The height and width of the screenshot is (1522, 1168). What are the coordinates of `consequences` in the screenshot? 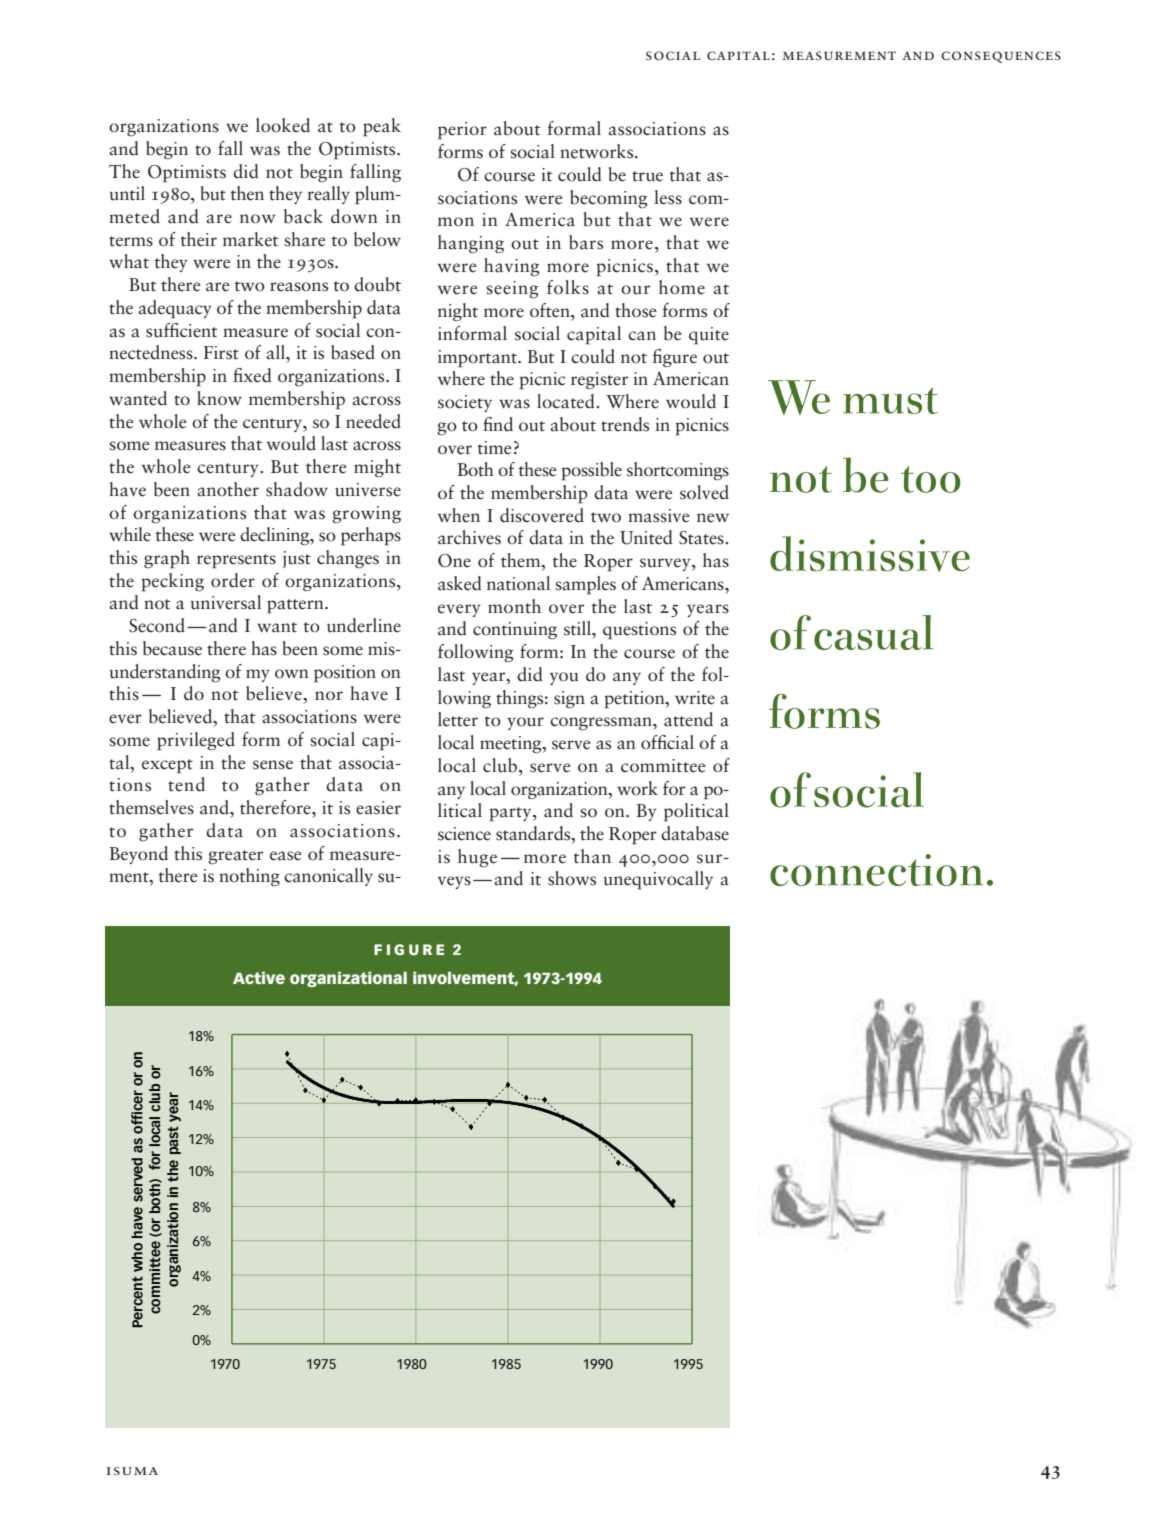 It's located at (1001, 57).
